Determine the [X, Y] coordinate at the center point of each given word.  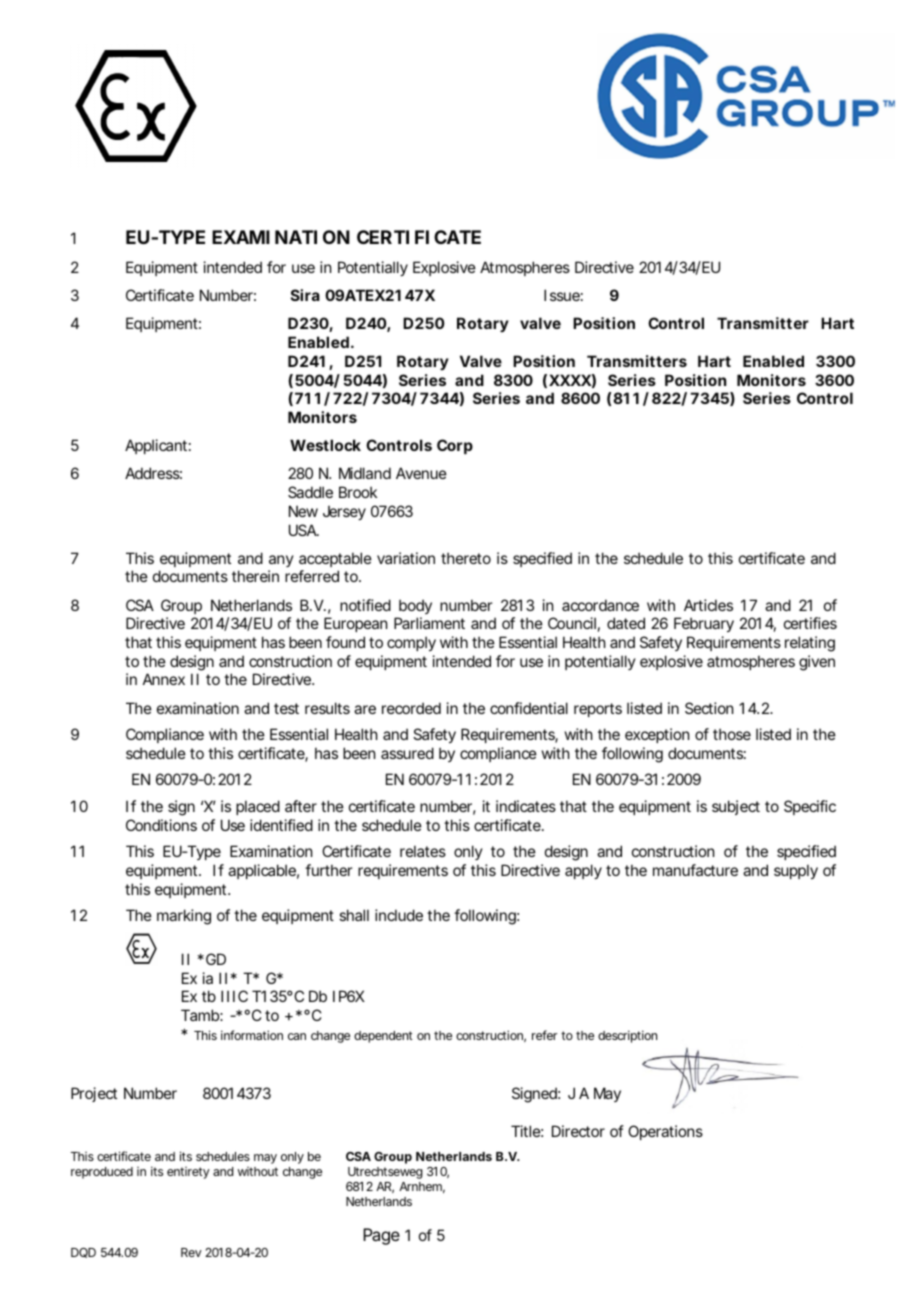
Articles [708, 605]
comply [411, 643]
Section [709, 708]
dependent [383, 1037]
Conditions [161, 825]
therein [255, 576]
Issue [562, 295]
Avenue [421, 473]
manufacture [695, 870]
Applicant [156, 446]
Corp [455, 446]
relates [423, 851]
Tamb [200, 1015]
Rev [191, 1252]
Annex [164, 679]
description [627, 1036]
